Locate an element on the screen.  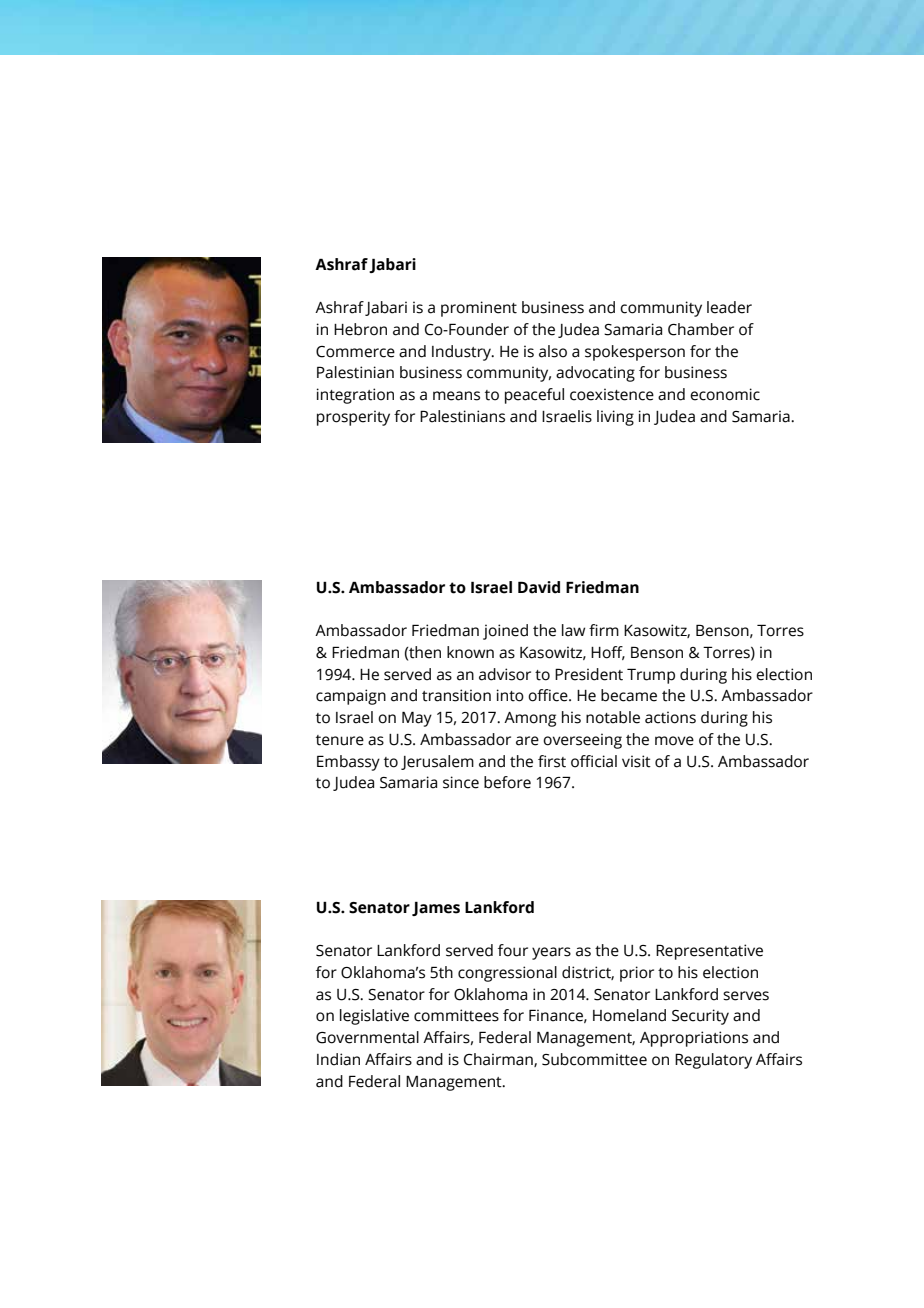
Hebron is located at coordinates (360, 329).
